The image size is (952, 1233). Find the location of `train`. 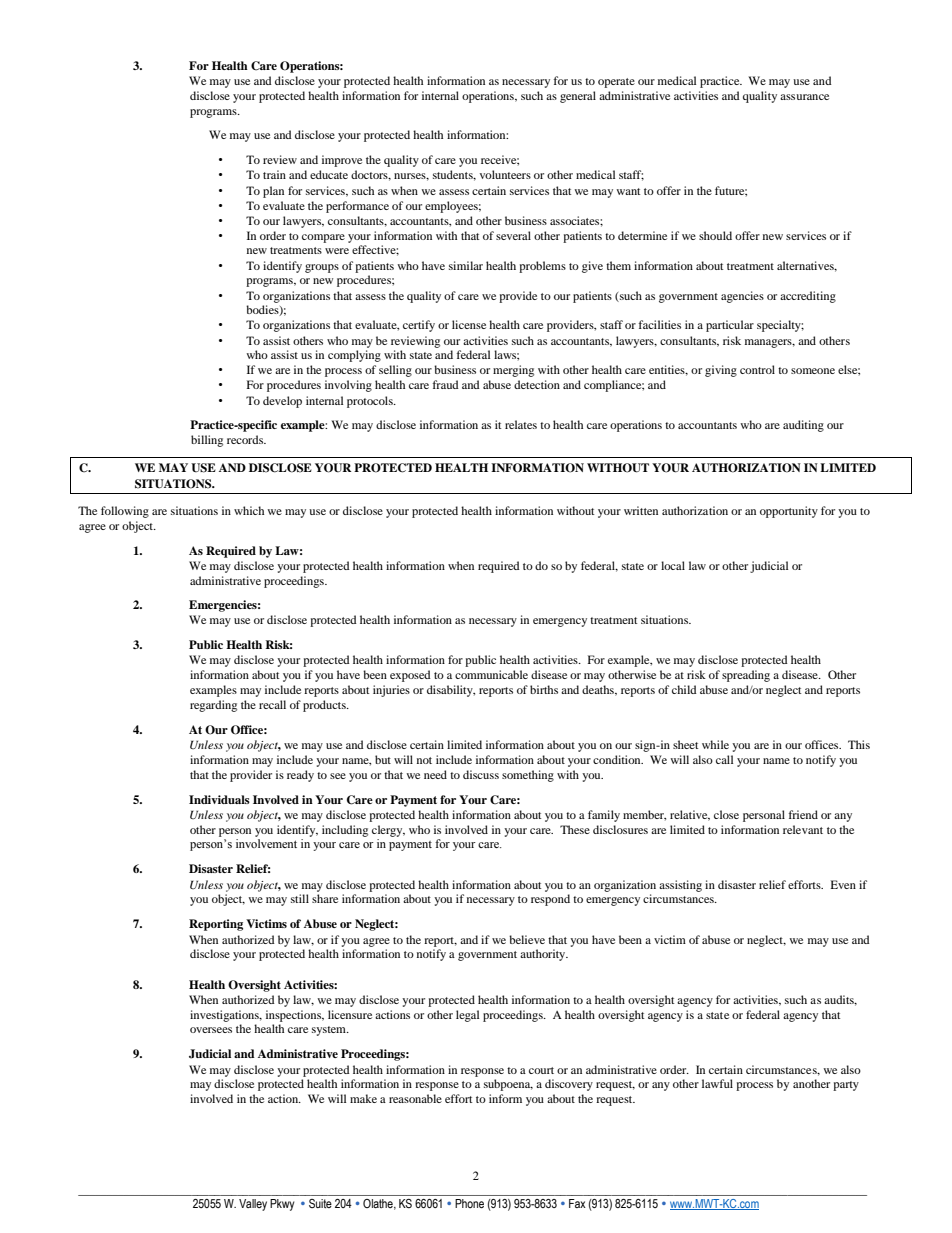

train is located at coordinates (274, 174).
